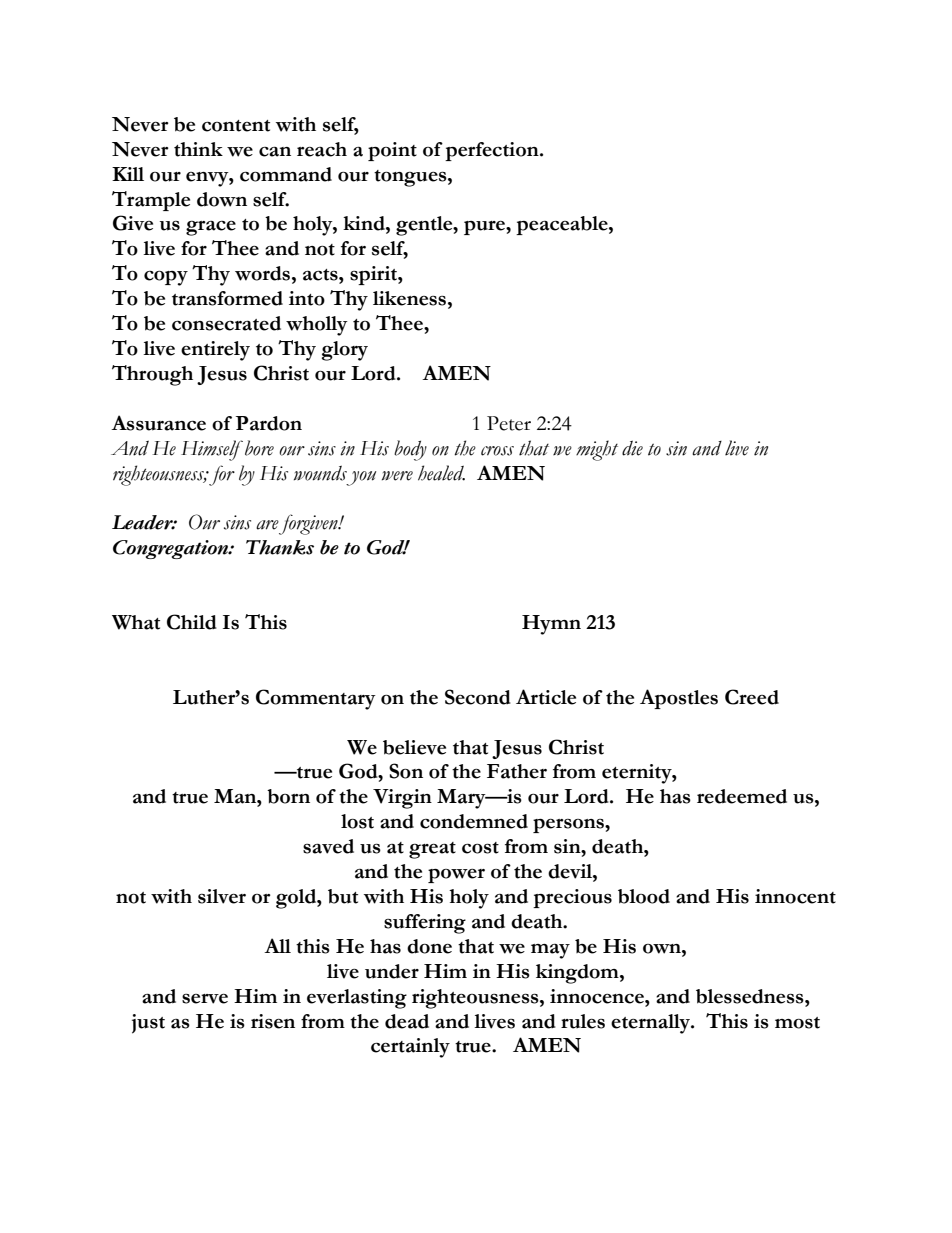 The height and width of the screenshot is (1233, 952). What do you see at coordinates (632, 448) in the screenshot?
I see `die` at bounding box center [632, 448].
